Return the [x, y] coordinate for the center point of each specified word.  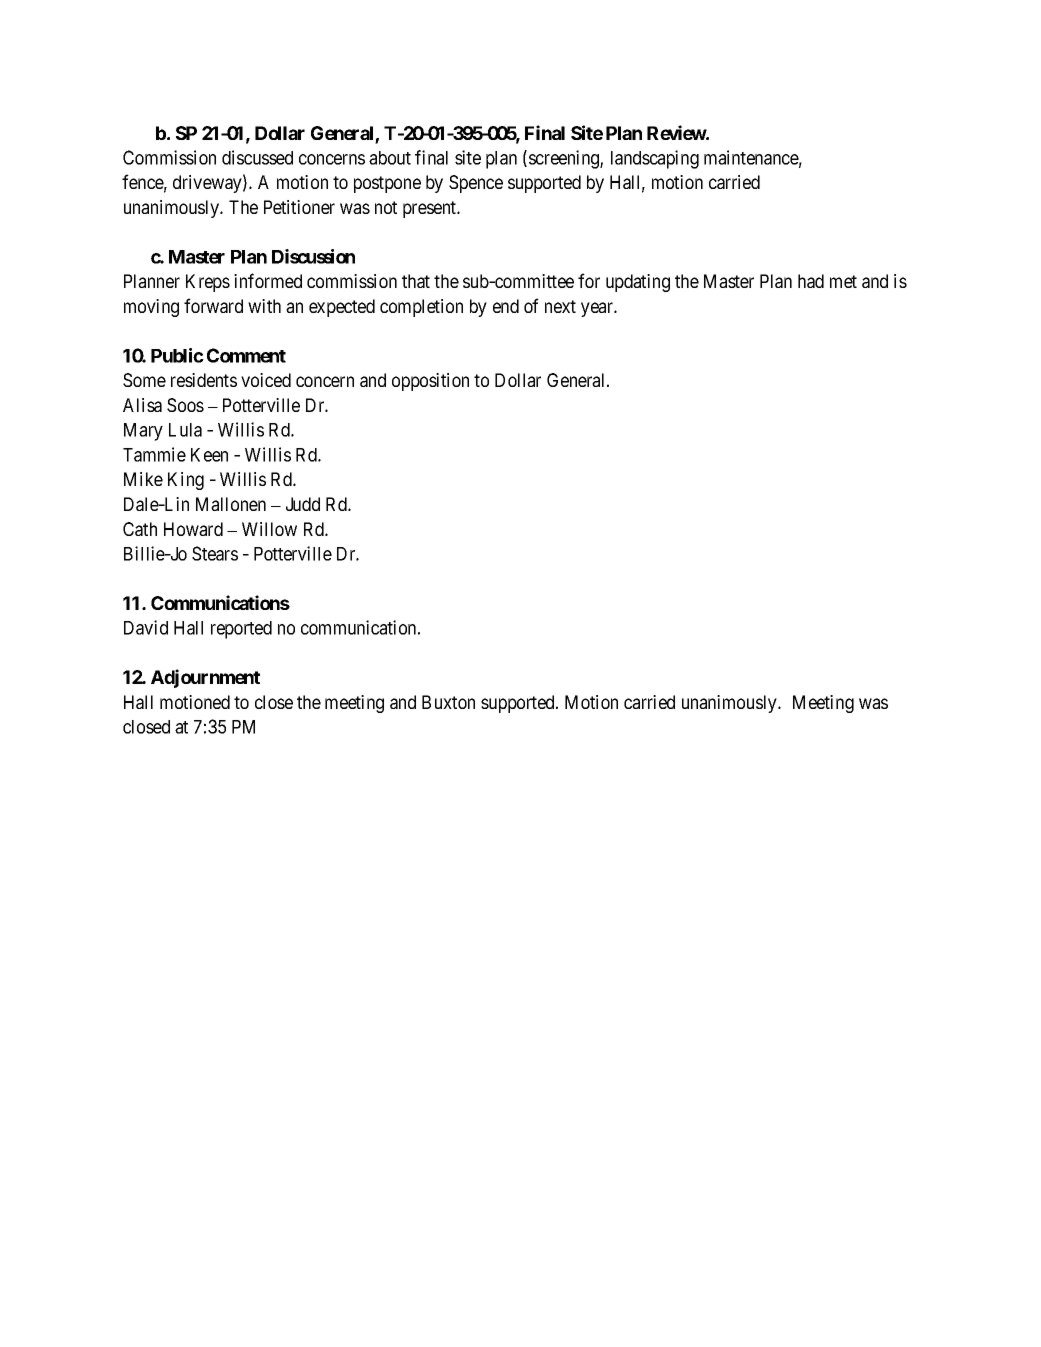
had [811, 281]
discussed [257, 157]
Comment [246, 355]
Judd [303, 504]
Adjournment [205, 678]
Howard [193, 529]
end [506, 306]
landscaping [655, 159]
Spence [476, 184]
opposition [430, 382]
